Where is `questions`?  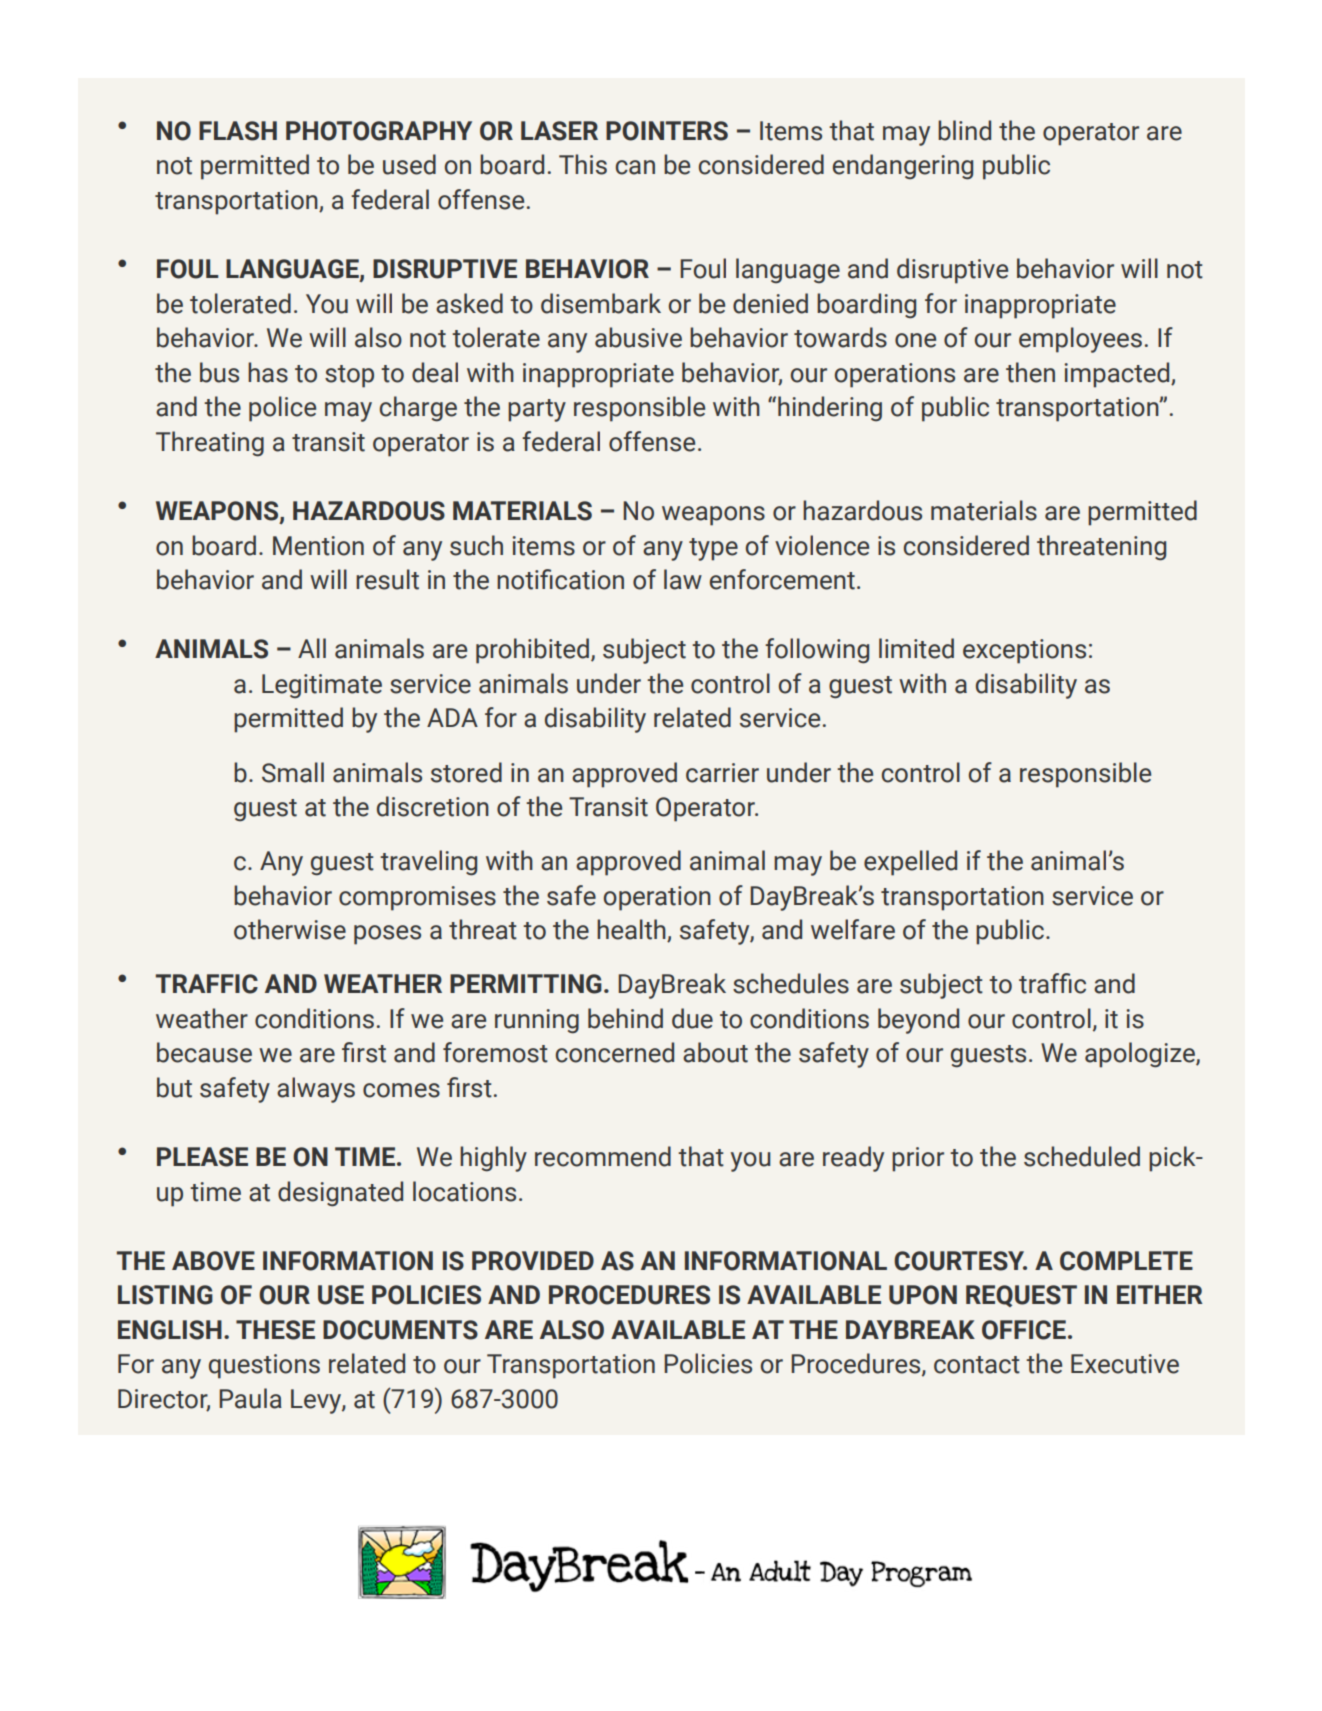 questions is located at coordinates (264, 1366).
